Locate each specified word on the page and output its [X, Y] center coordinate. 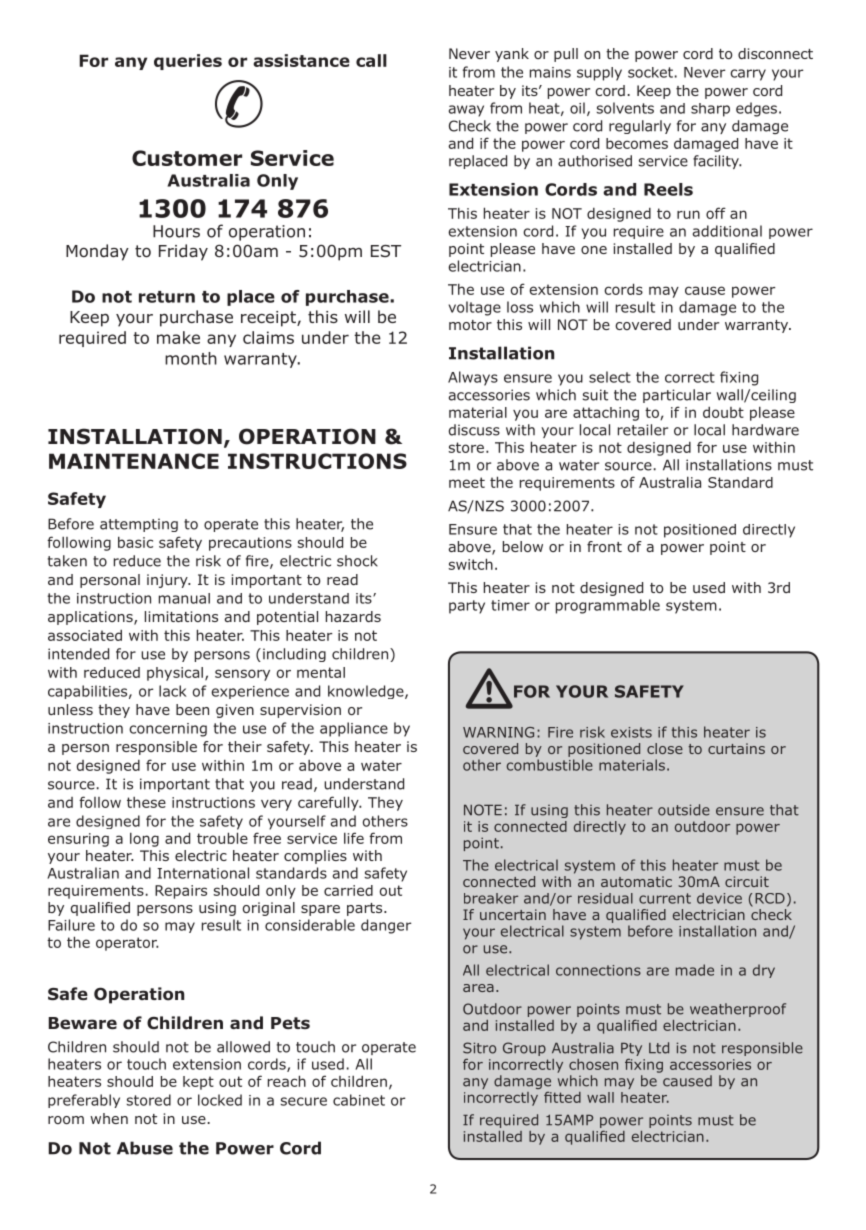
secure [303, 1101]
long [144, 839]
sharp [710, 110]
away [466, 111]
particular [677, 396]
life [354, 838]
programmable [608, 606]
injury [168, 581]
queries [188, 62]
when [109, 1118]
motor [470, 325]
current [665, 898]
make [178, 337]
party [467, 607]
